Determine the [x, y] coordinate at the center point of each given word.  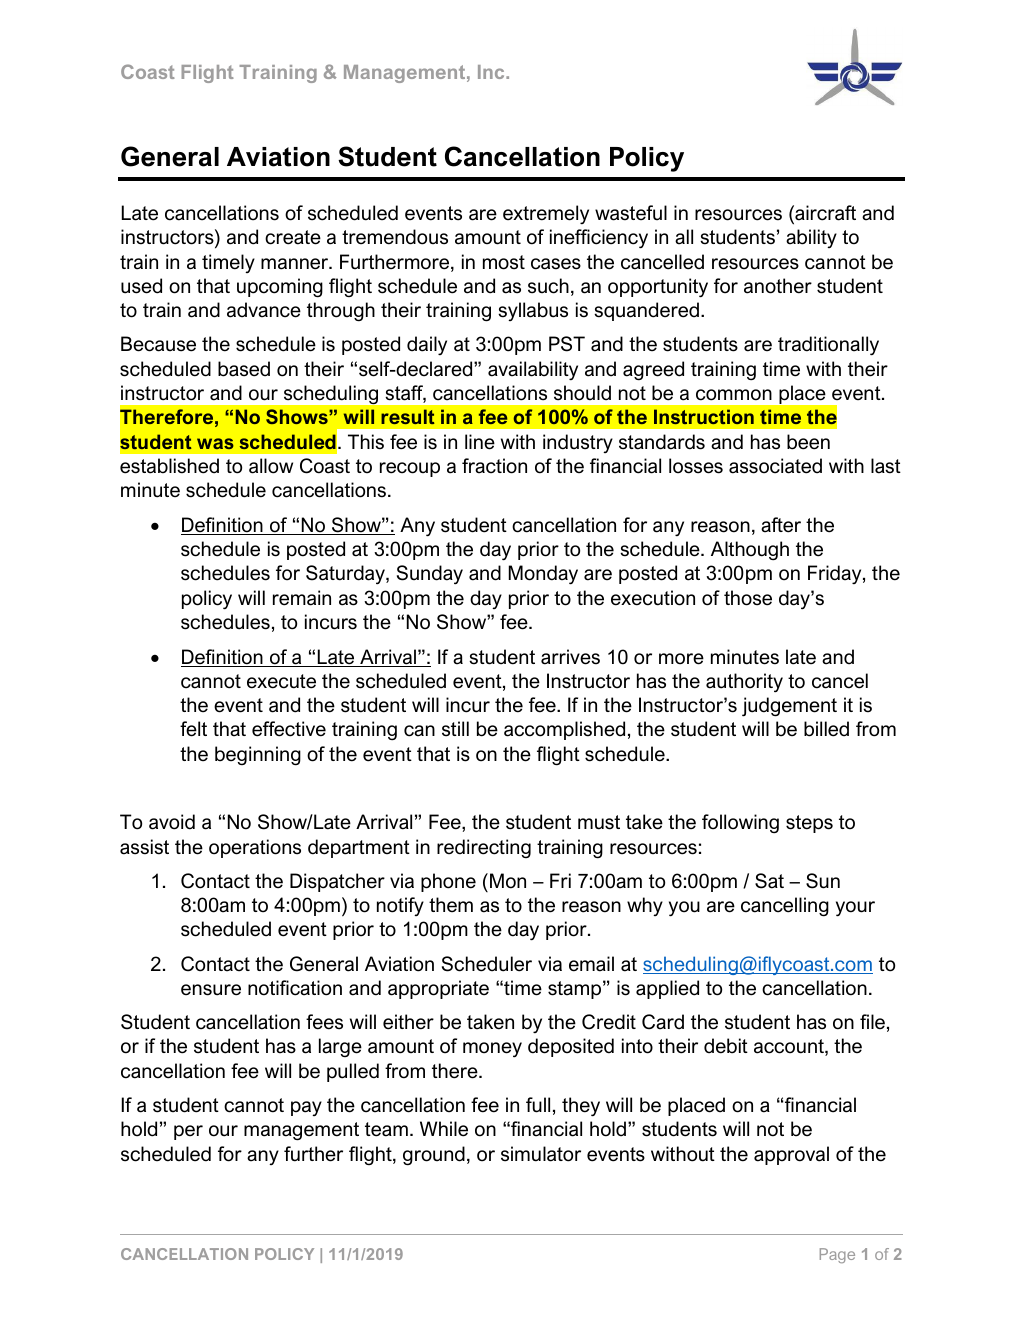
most [504, 262]
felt [193, 729]
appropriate [438, 989]
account [790, 1047]
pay [306, 1108]
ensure [211, 990]
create [293, 237]
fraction [494, 466]
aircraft [824, 214]
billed [826, 729]
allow [271, 466]
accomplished [564, 730]
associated [775, 466]
